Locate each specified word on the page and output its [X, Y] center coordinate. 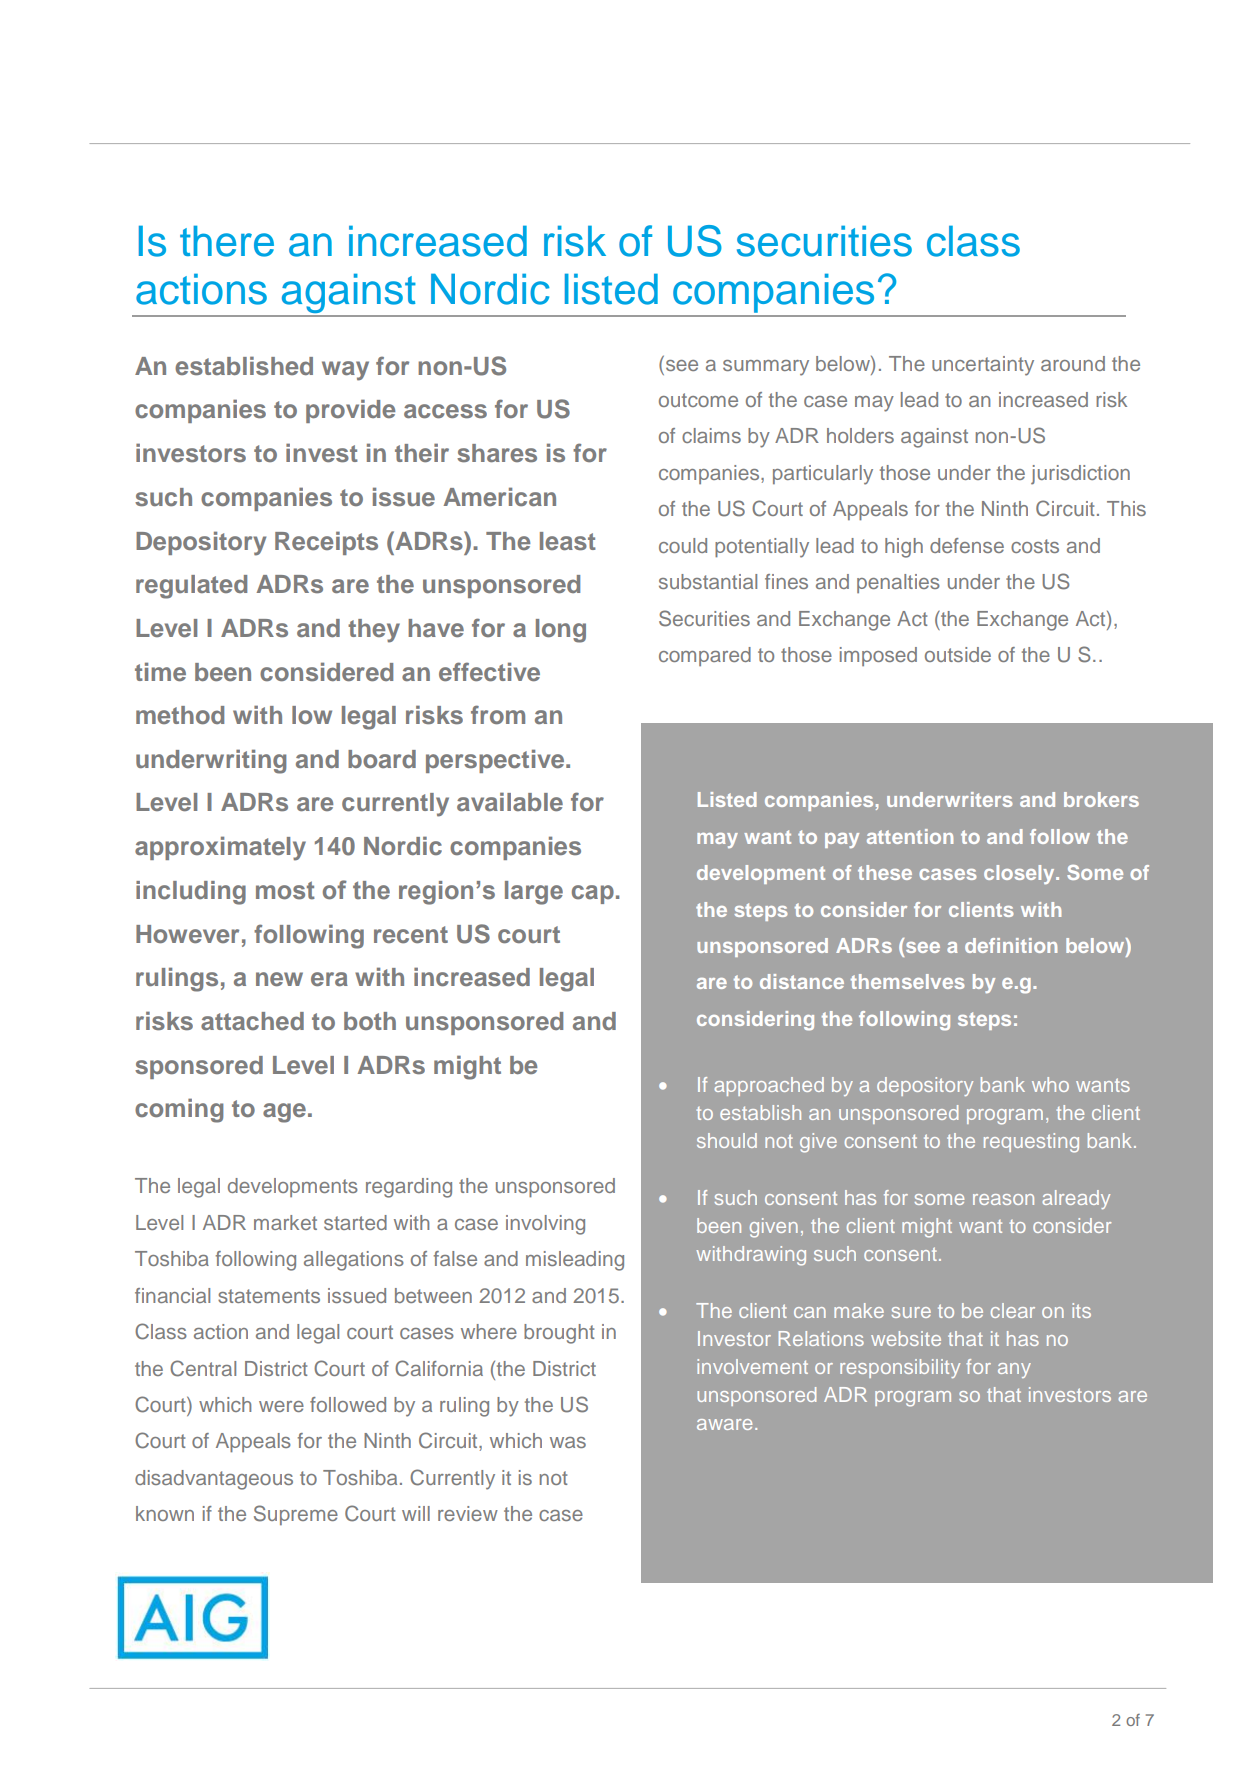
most [285, 890]
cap [593, 894]
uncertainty [983, 366]
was [568, 1442]
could [683, 545]
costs [1035, 546]
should [727, 1140]
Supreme [296, 1515]
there [227, 241]
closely [1020, 874]
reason [1003, 1199]
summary [766, 368]
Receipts [326, 543]
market [285, 1222]
